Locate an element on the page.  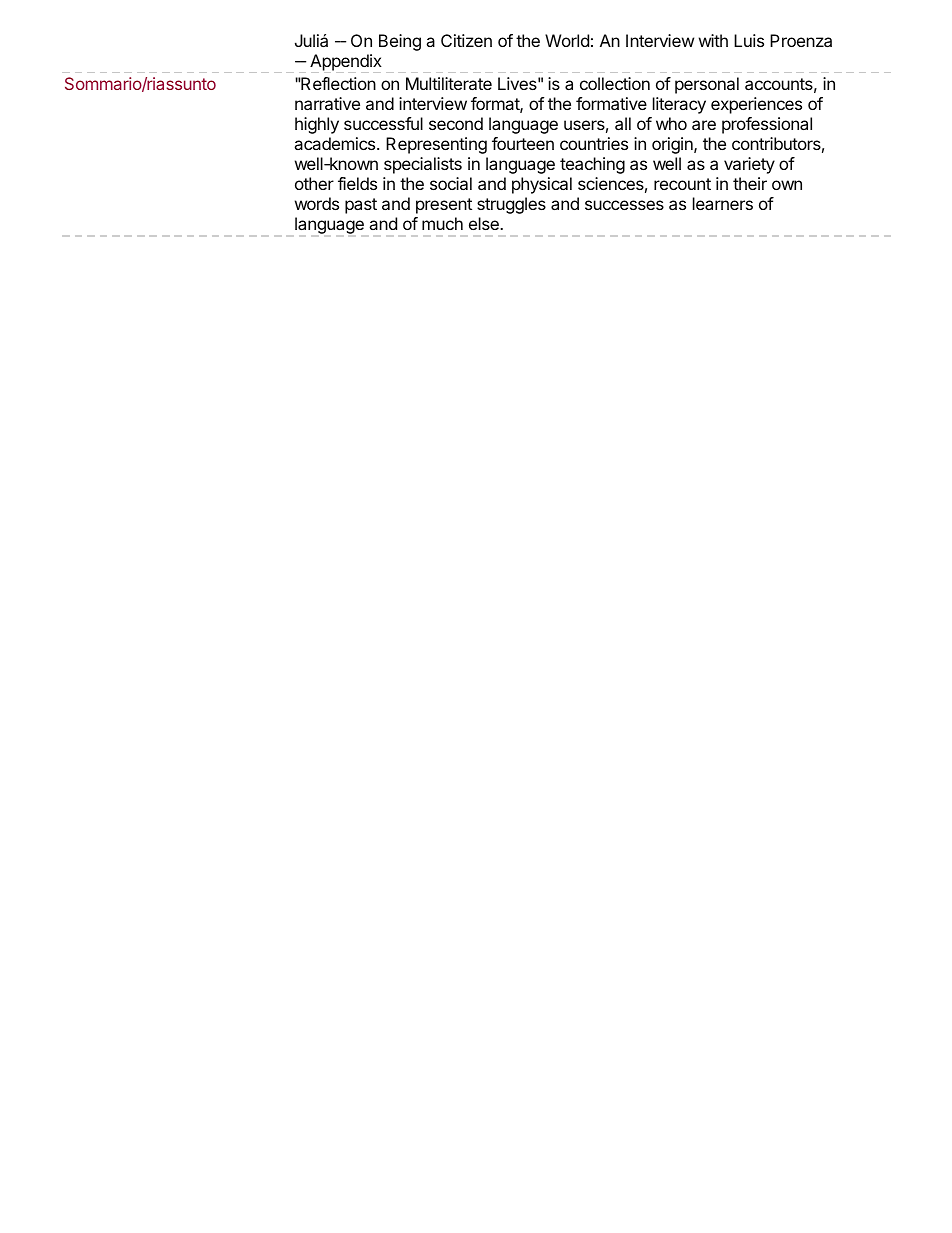
variety is located at coordinates (749, 165).
